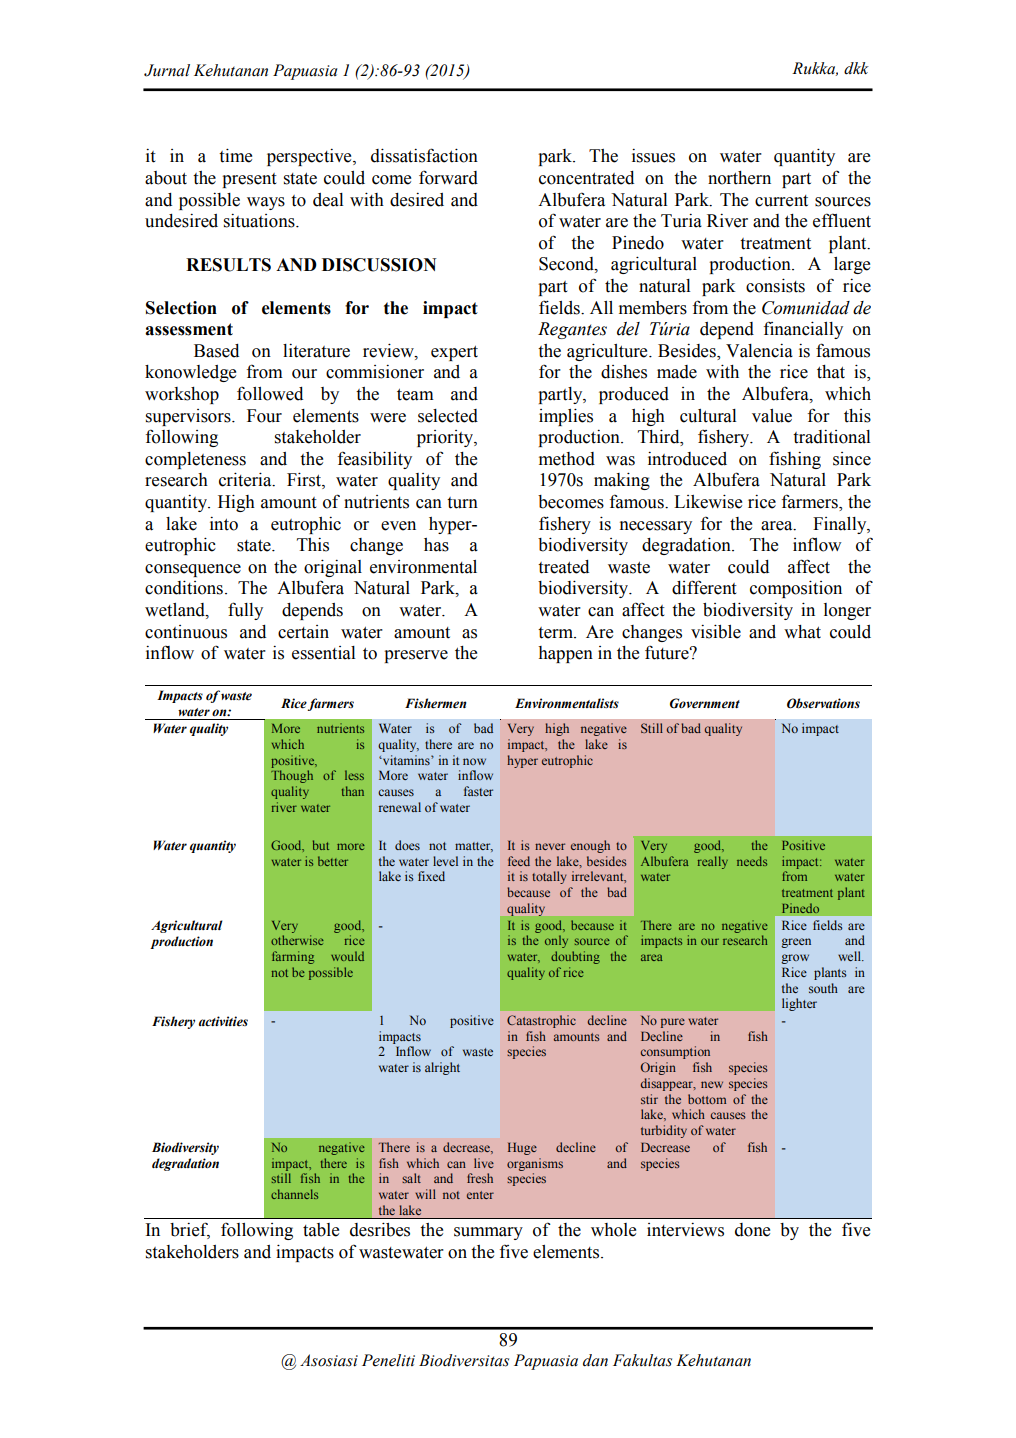 The height and width of the screenshot is (1438, 1016). I want to click on value, so click(772, 416).
